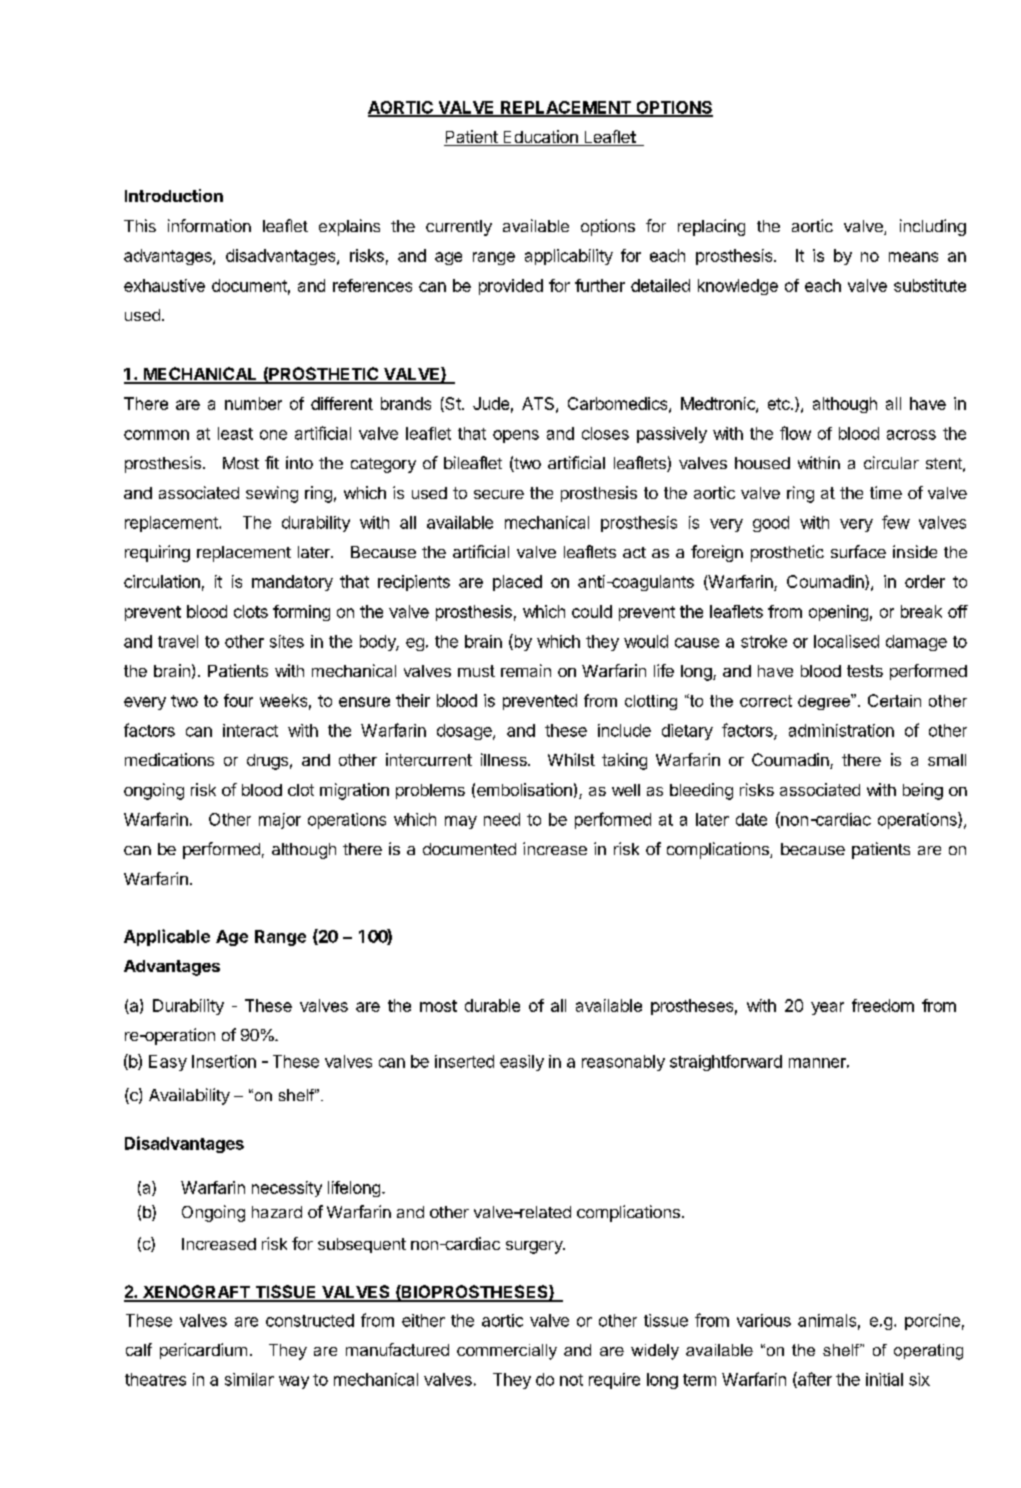 The width and height of the image is (1021, 1488). What do you see at coordinates (203, 1351) in the image?
I see `pericardium` at bounding box center [203, 1351].
